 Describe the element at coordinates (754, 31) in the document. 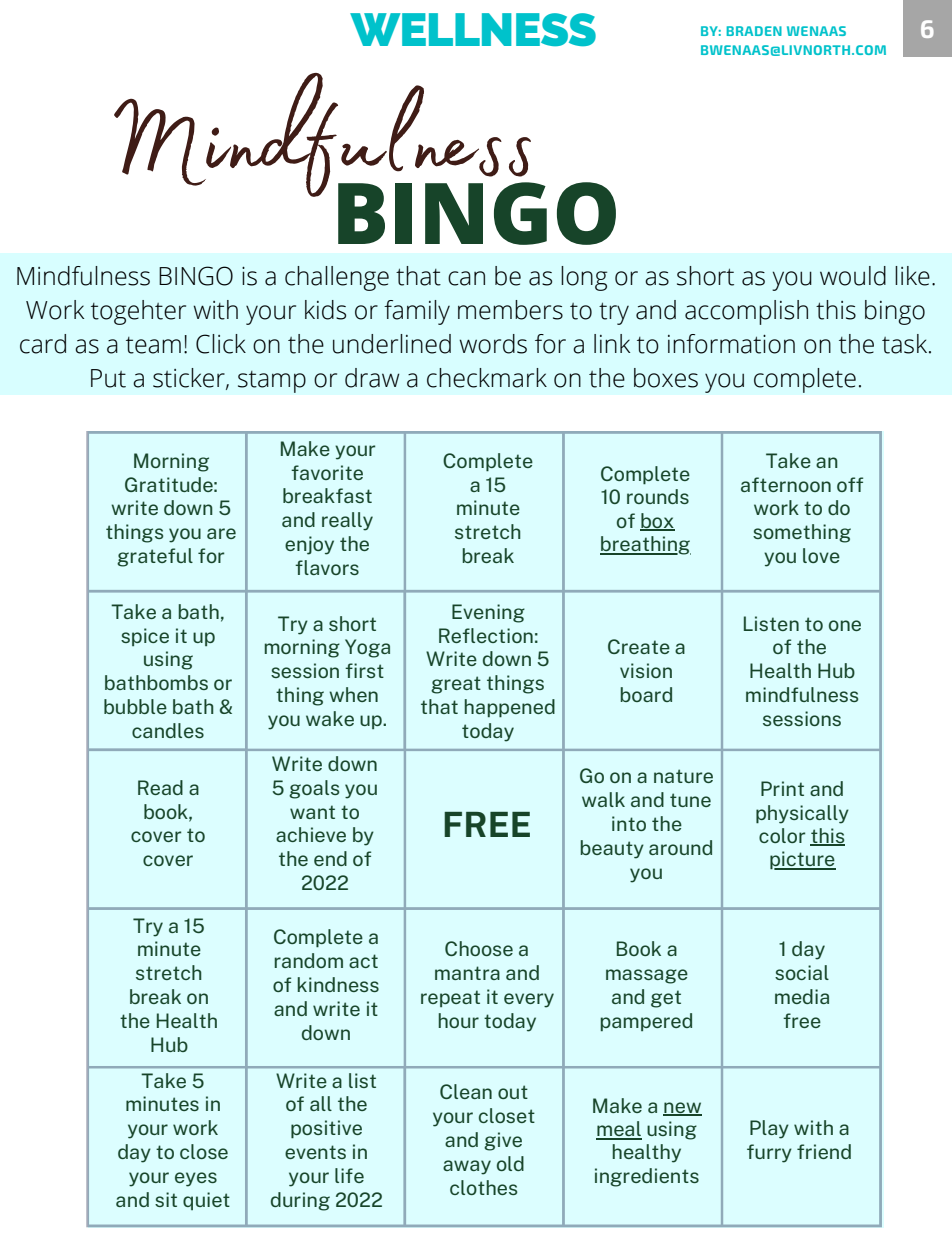

I see `BRADEN` at that location.
